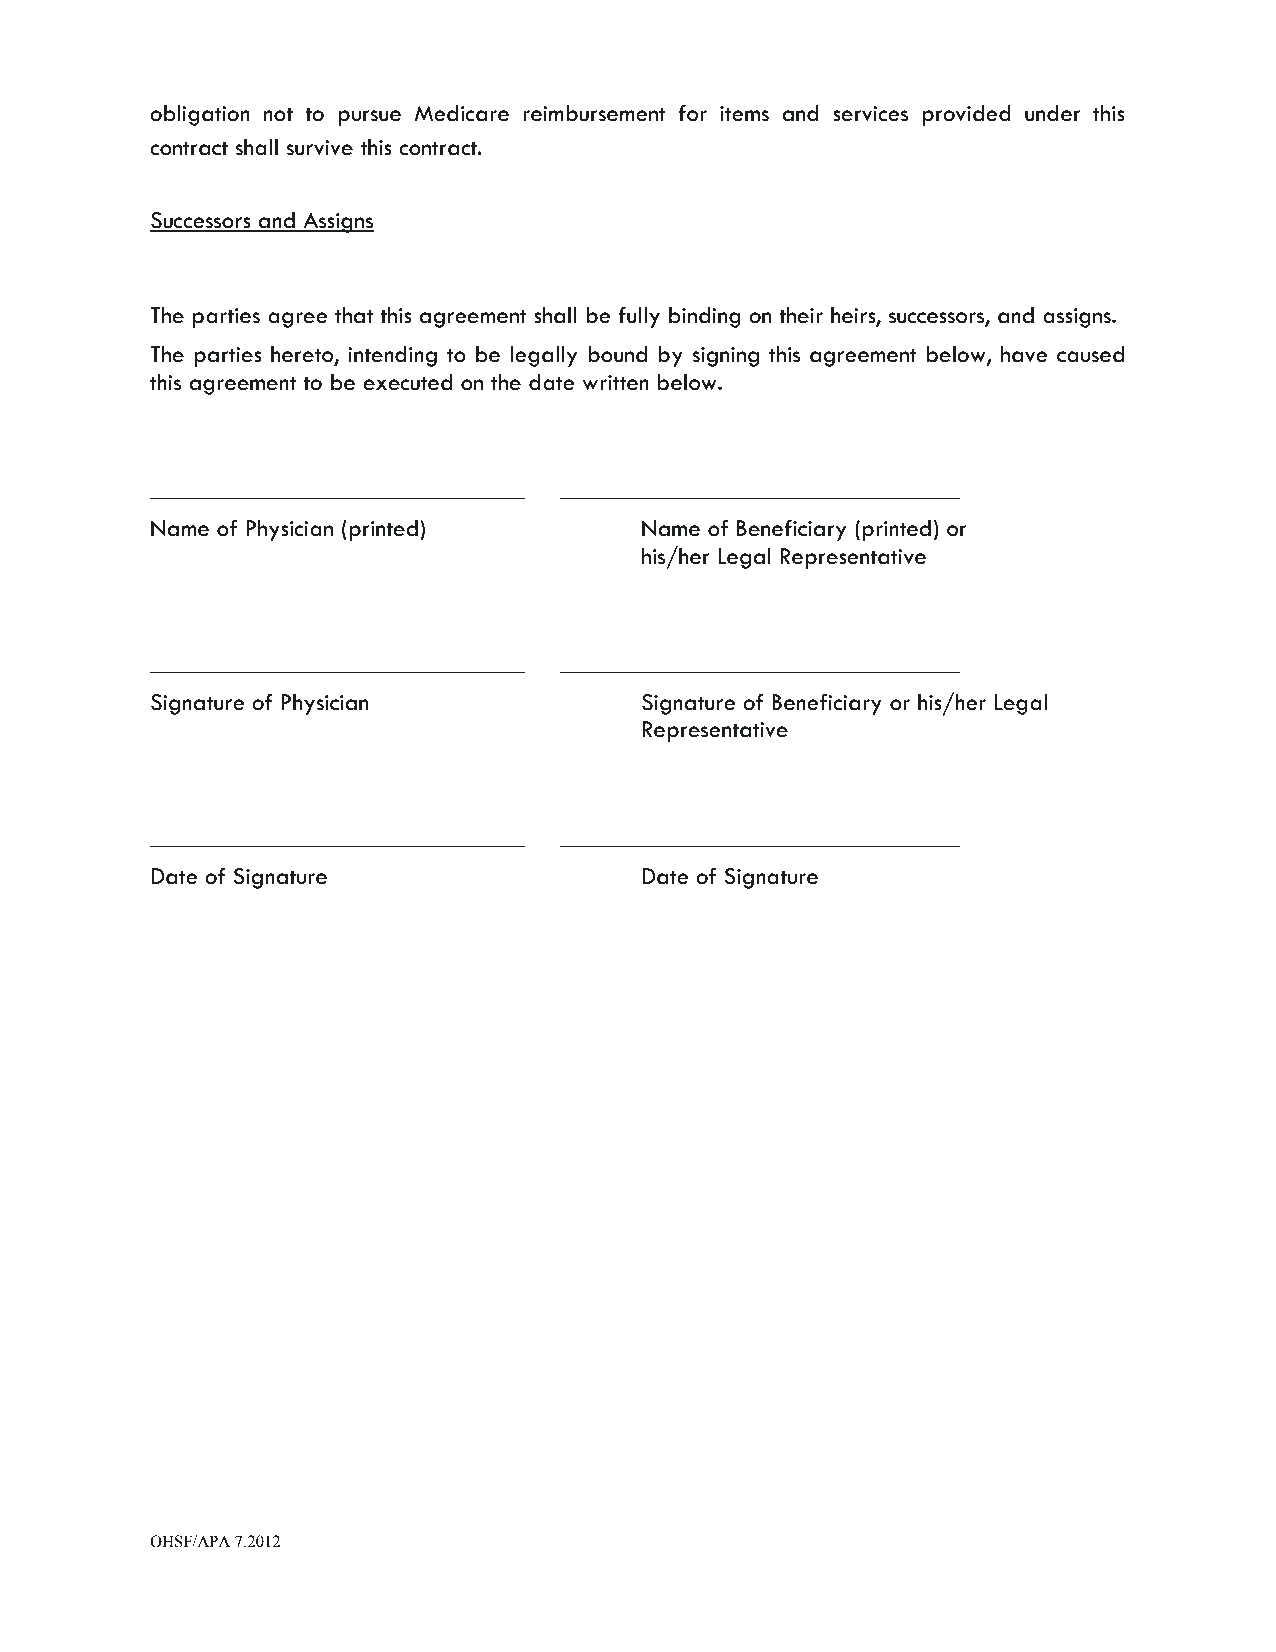  I want to click on signing, so click(725, 357).
